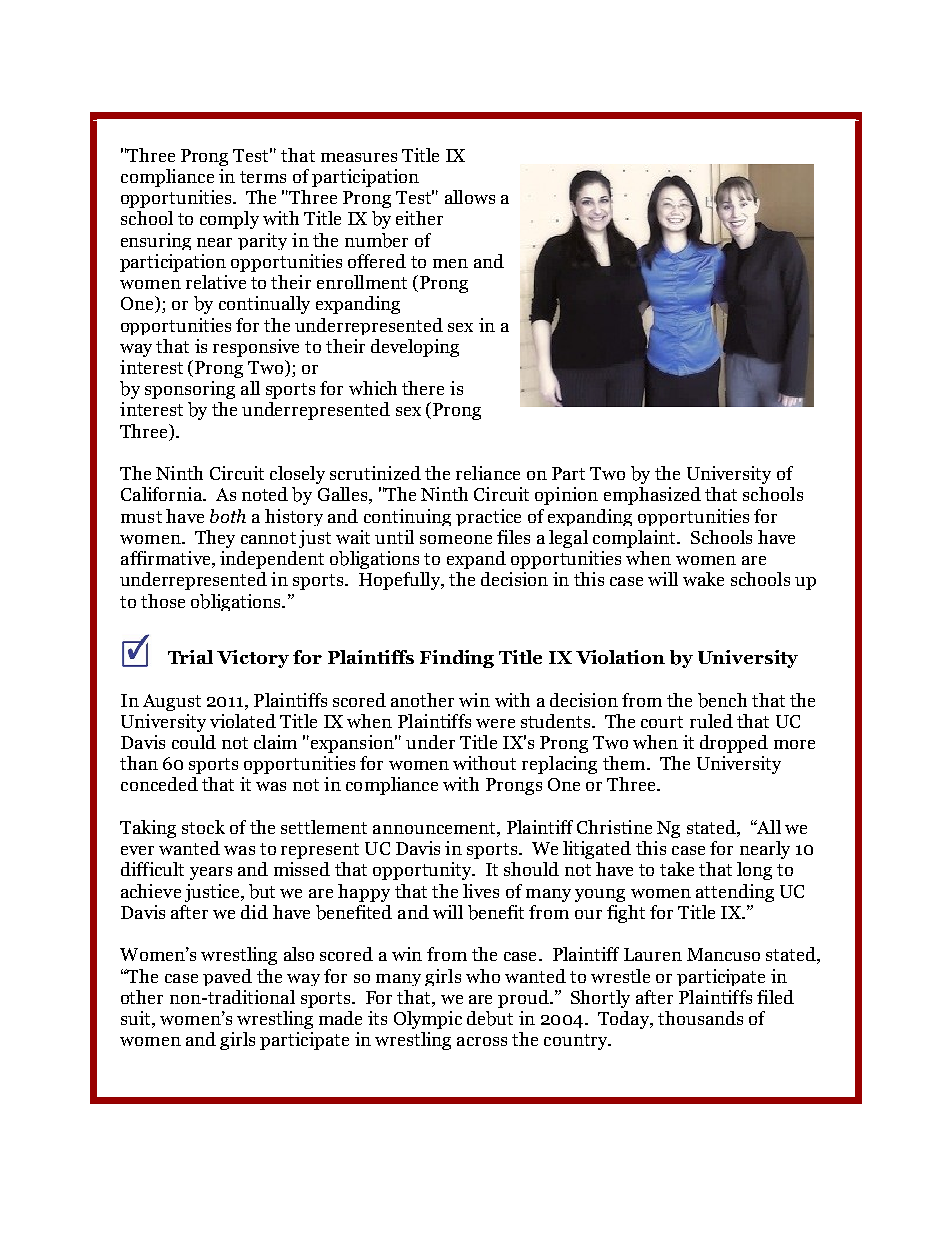 The height and width of the image is (1233, 952). I want to click on paved, so click(227, 977).
